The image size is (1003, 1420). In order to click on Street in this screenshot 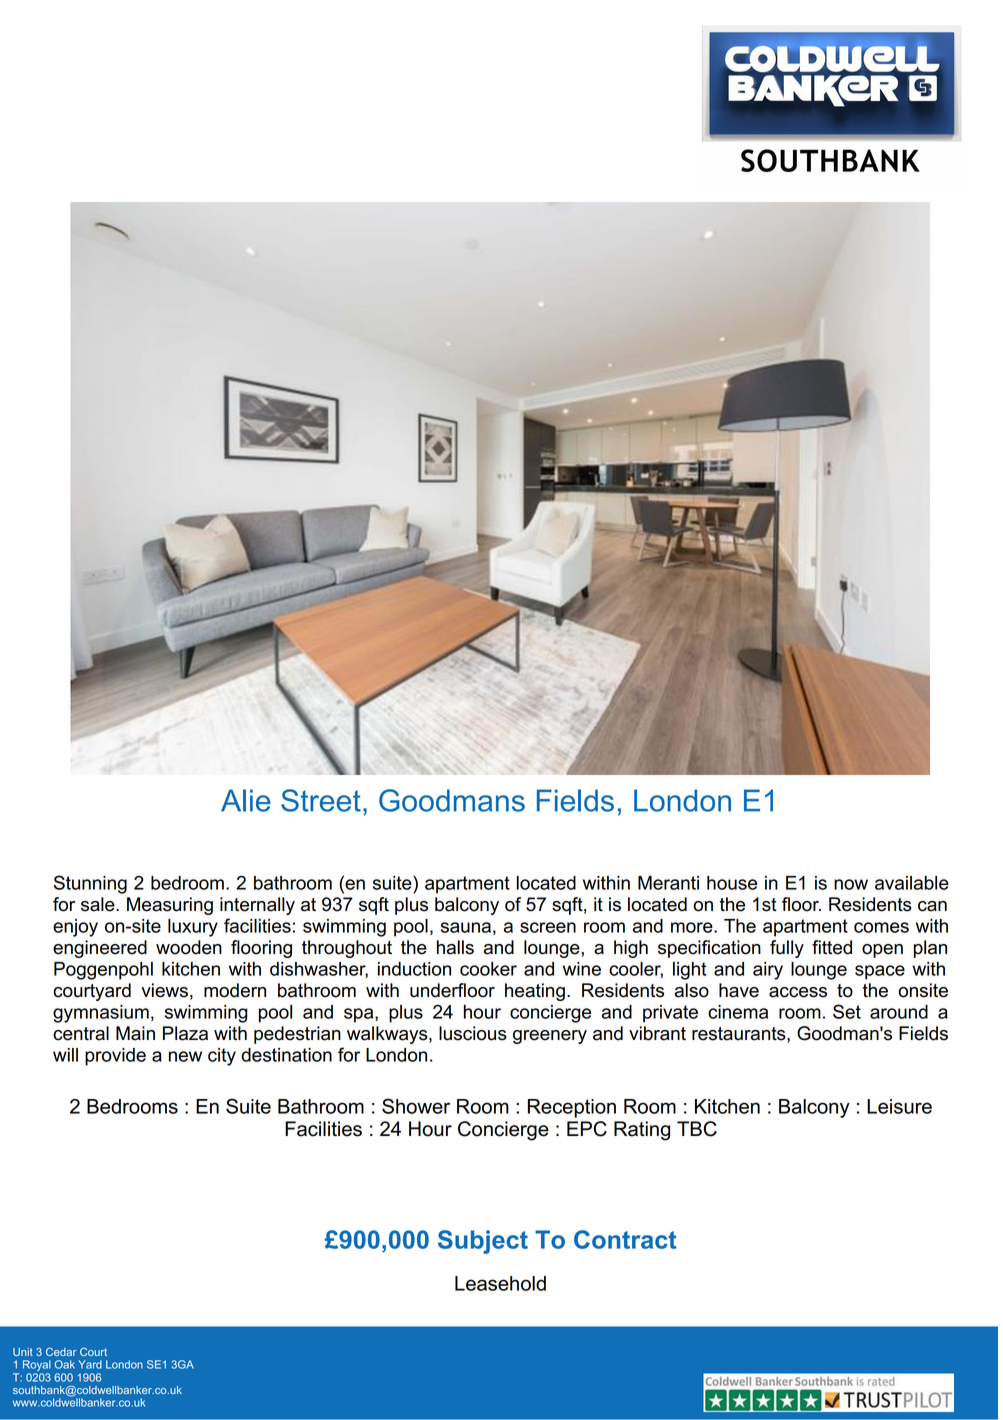, I will do `click(321, 800)`.
